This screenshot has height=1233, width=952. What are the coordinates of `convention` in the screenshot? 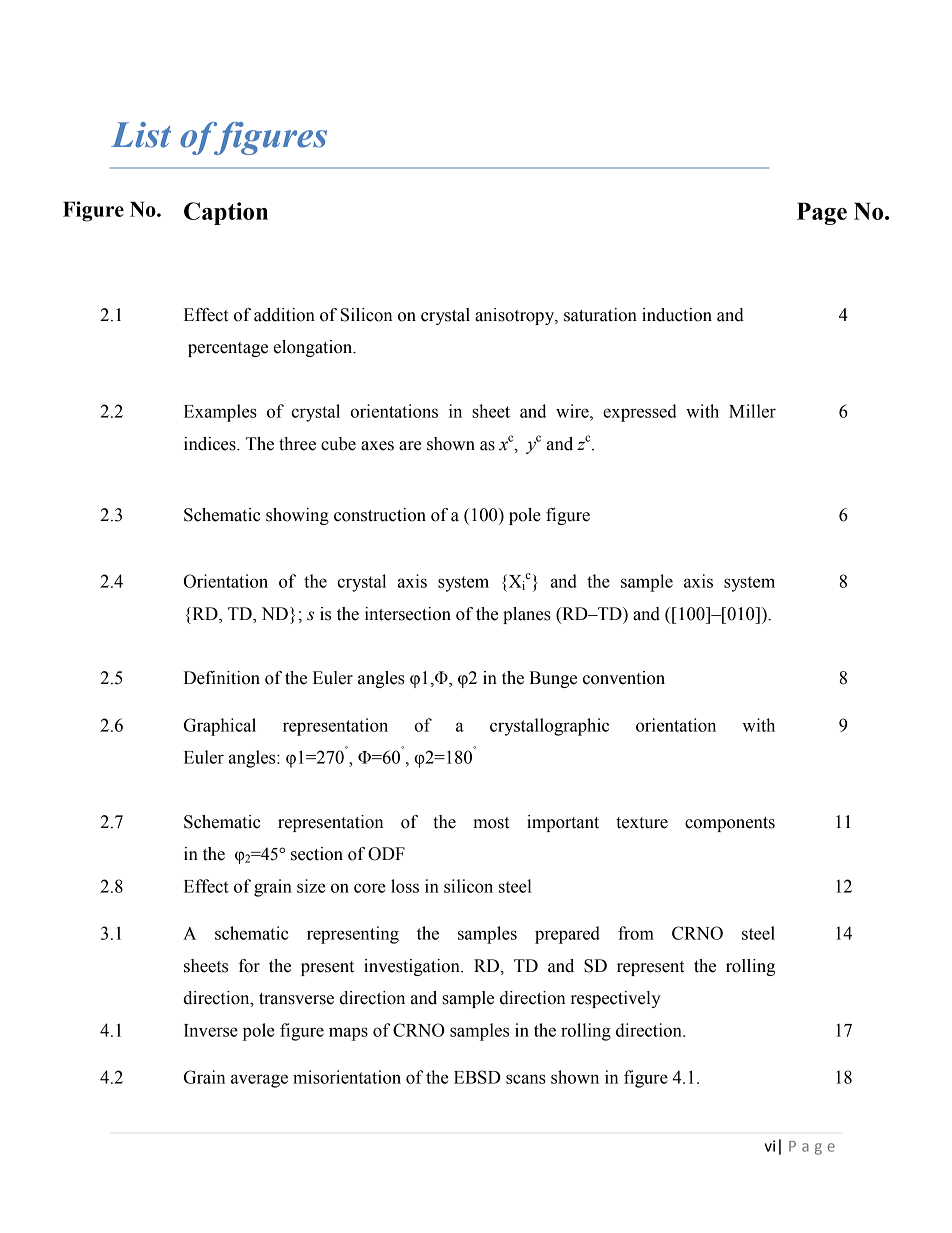 It's located at (624, 678).
